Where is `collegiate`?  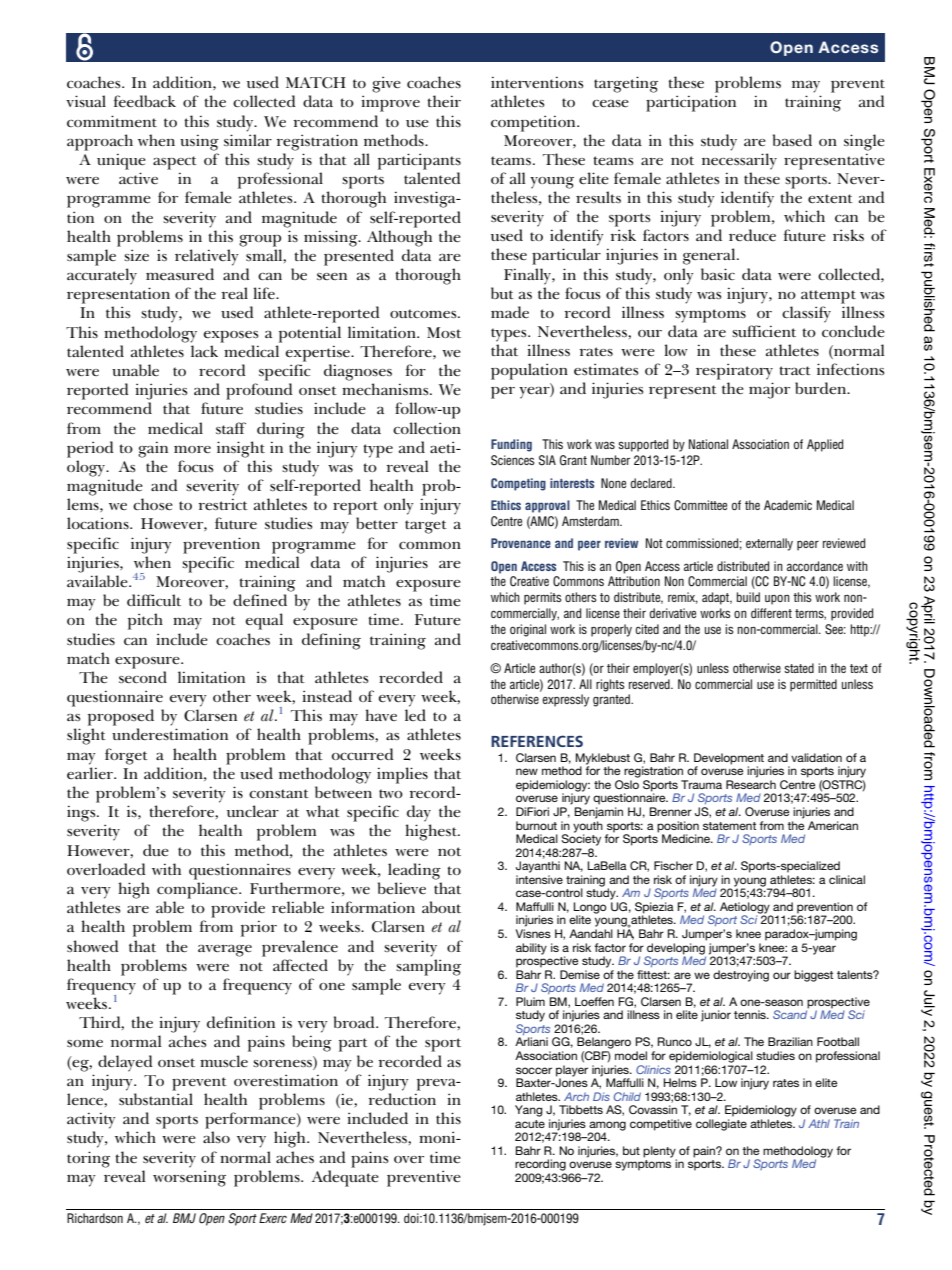 collegiate is located at coordinates (721, 1125).
